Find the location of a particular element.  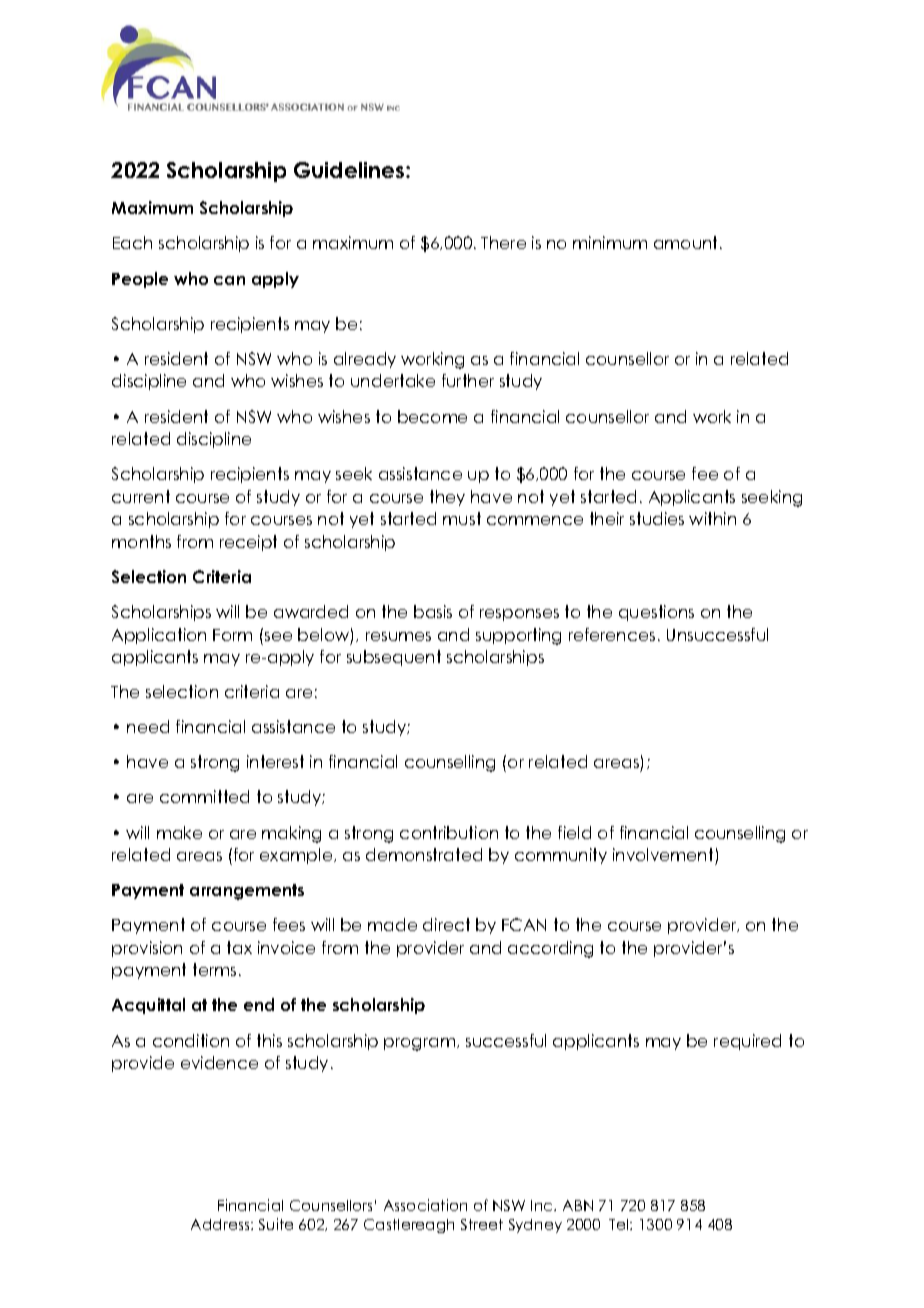

Address is located at coordinates (221, 1224).
